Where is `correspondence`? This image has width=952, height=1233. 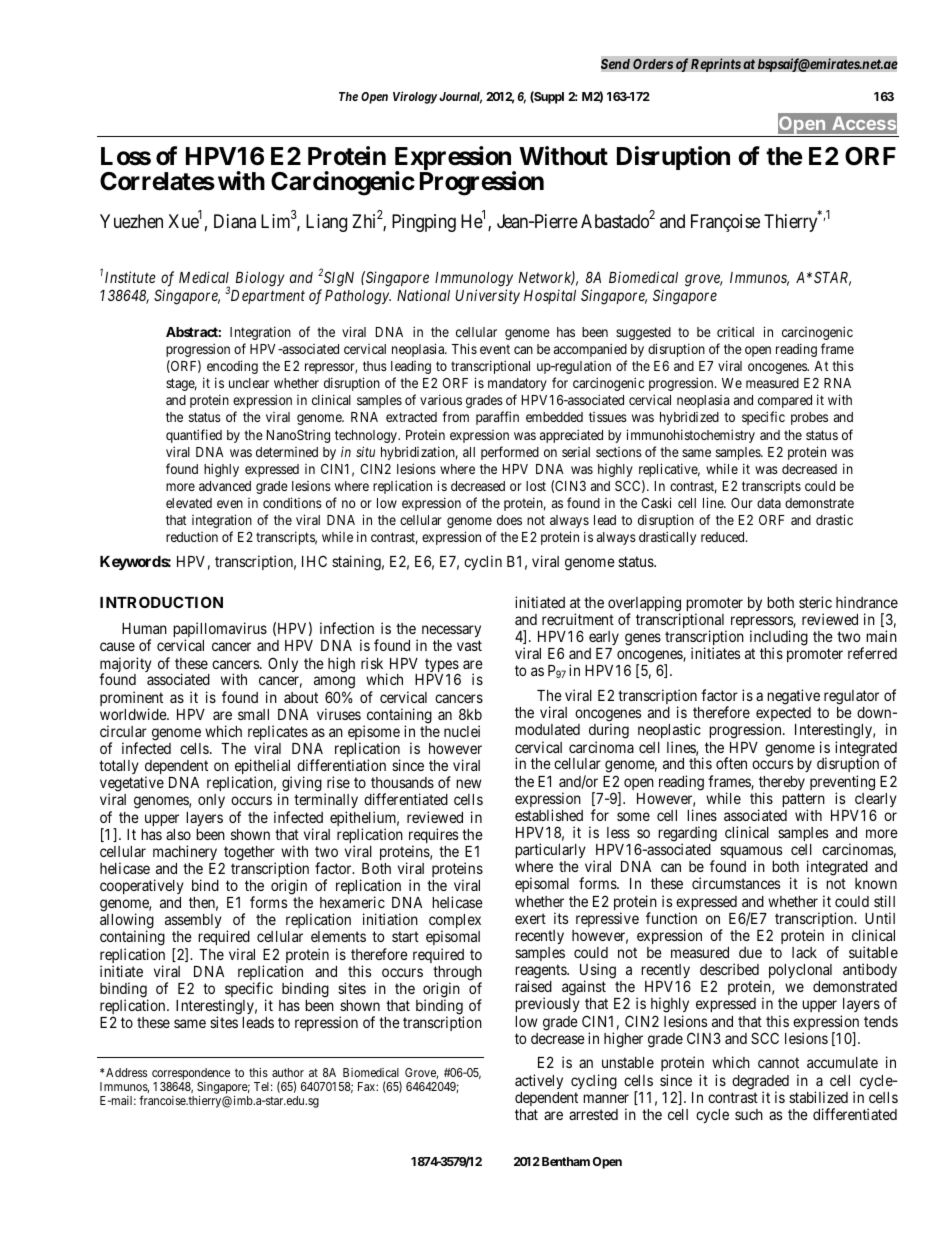 correspondence is located at coordinates (191, 1074).
